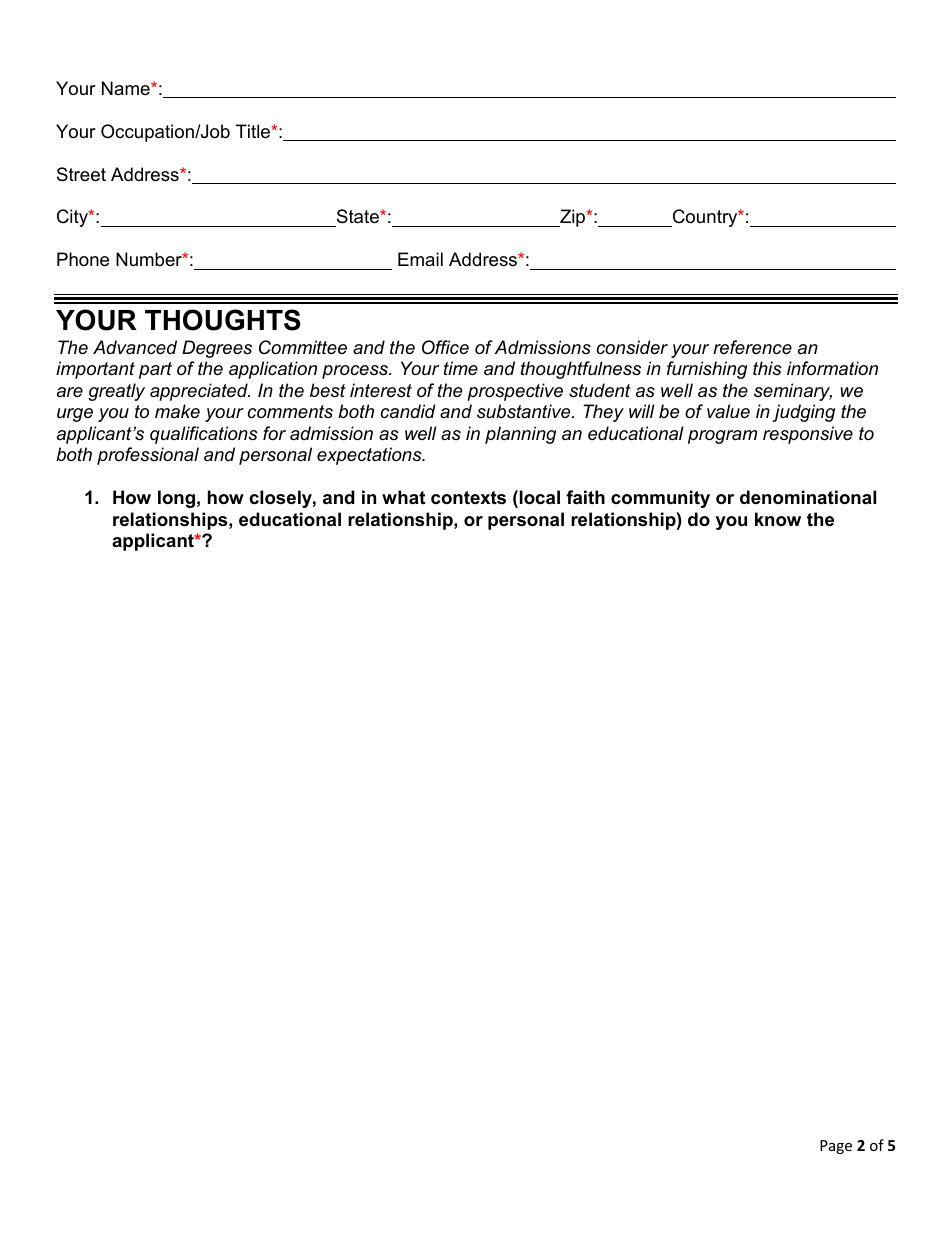 Image resolution: width=952 pixels, height=1233 pixels. I want to click on contexts, so click(468, 498).
